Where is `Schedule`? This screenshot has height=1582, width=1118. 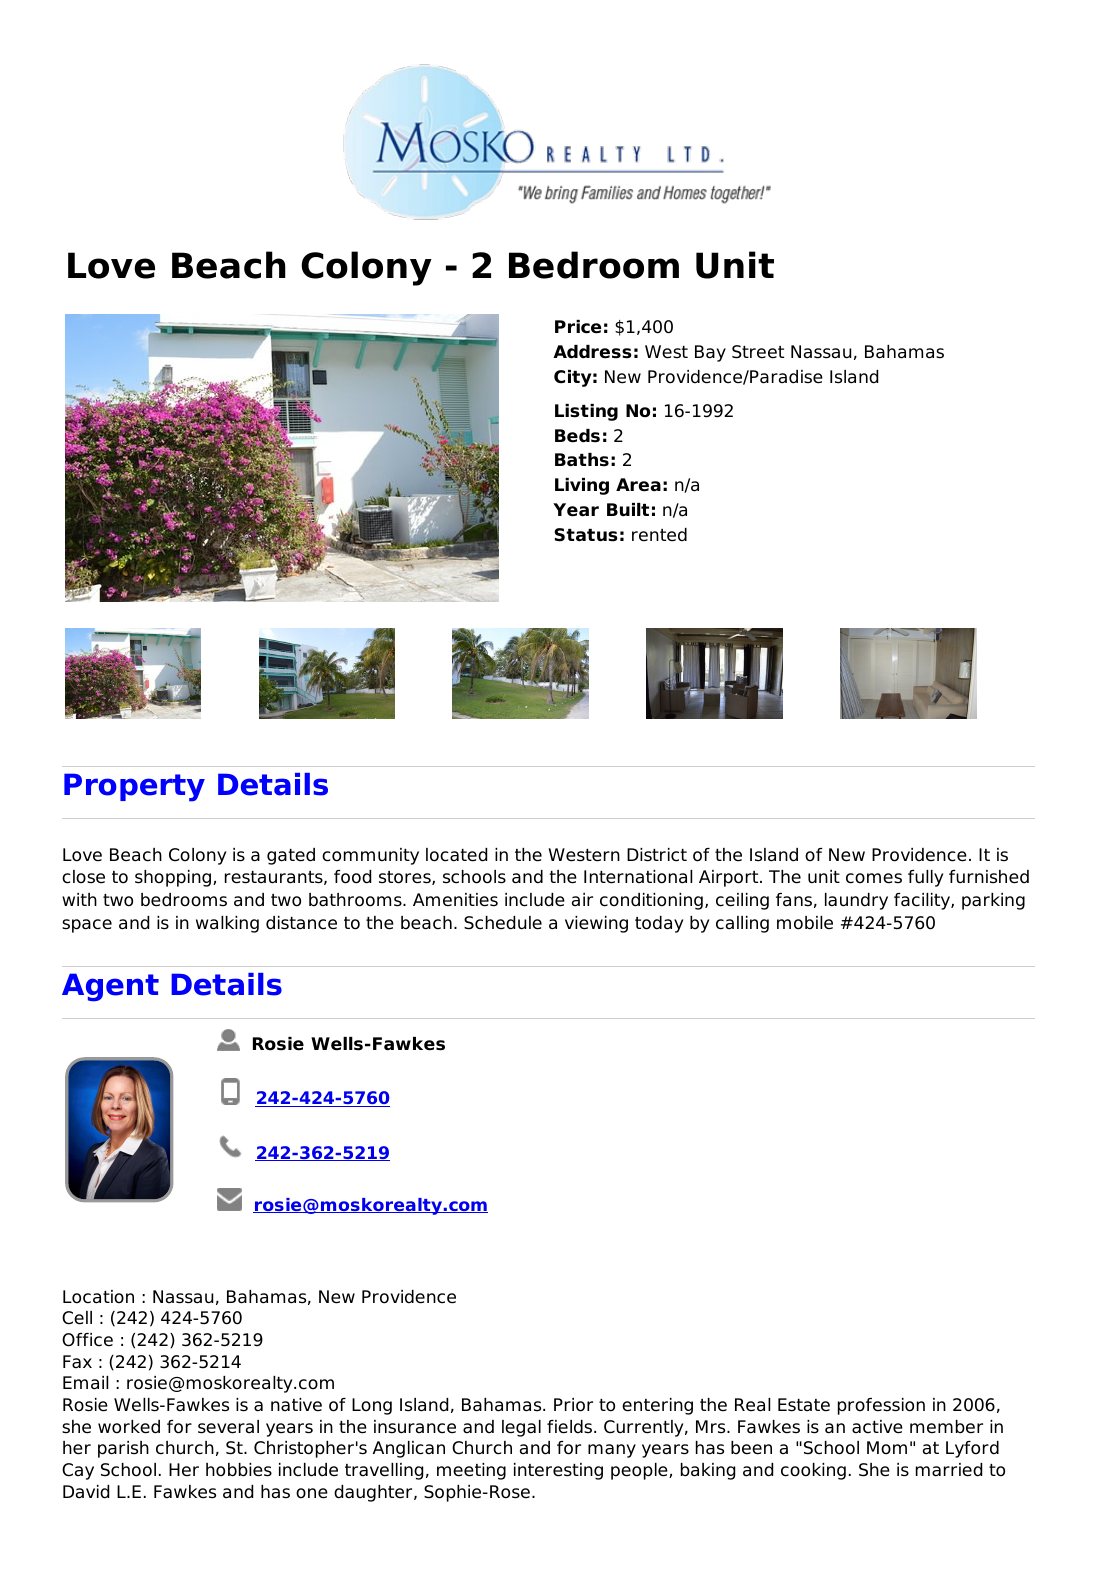 Schedule is located at coordinates (503, 923).
